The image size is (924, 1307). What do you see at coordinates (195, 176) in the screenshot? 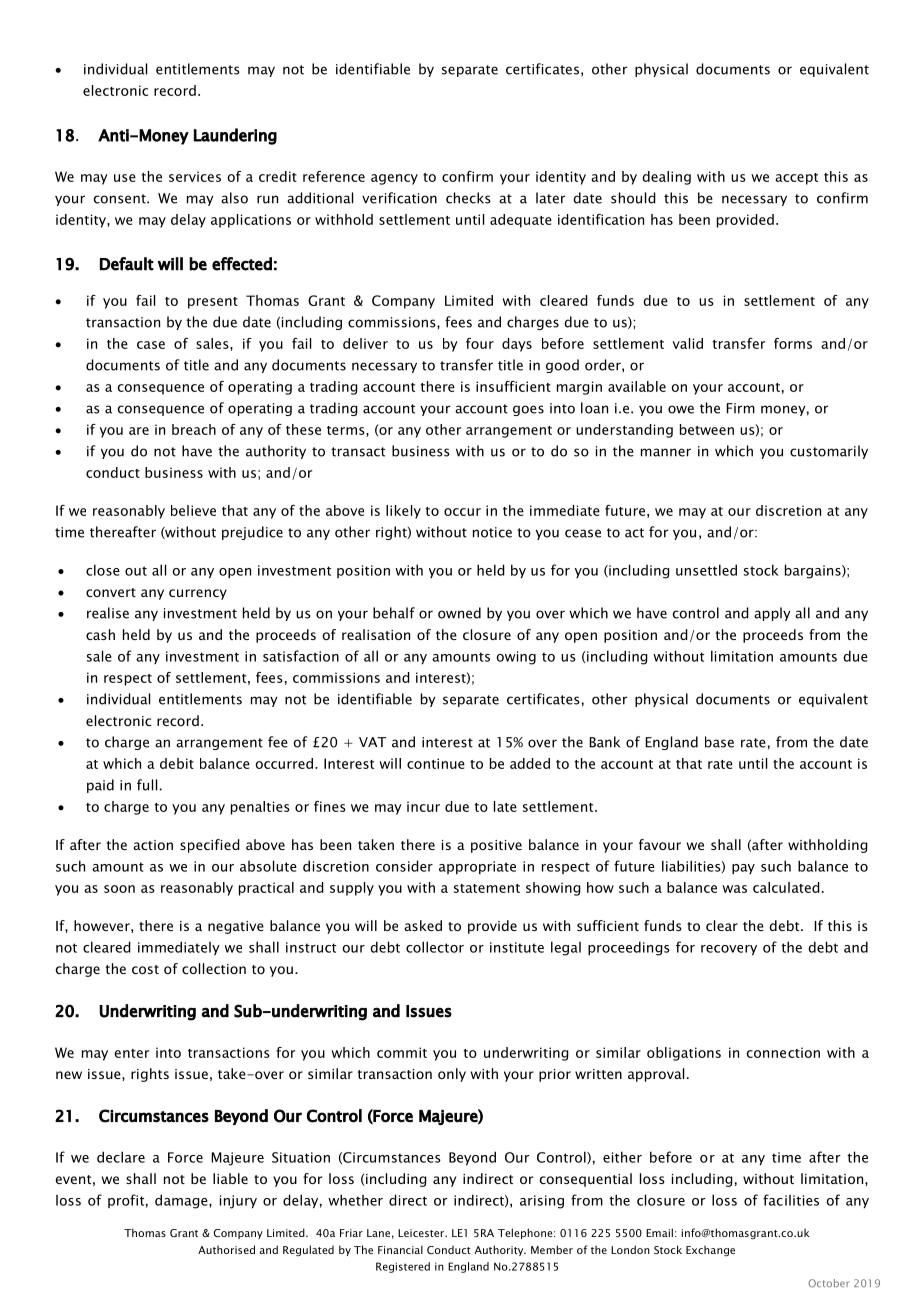
I see `services` at bounding box center [195, 176].
